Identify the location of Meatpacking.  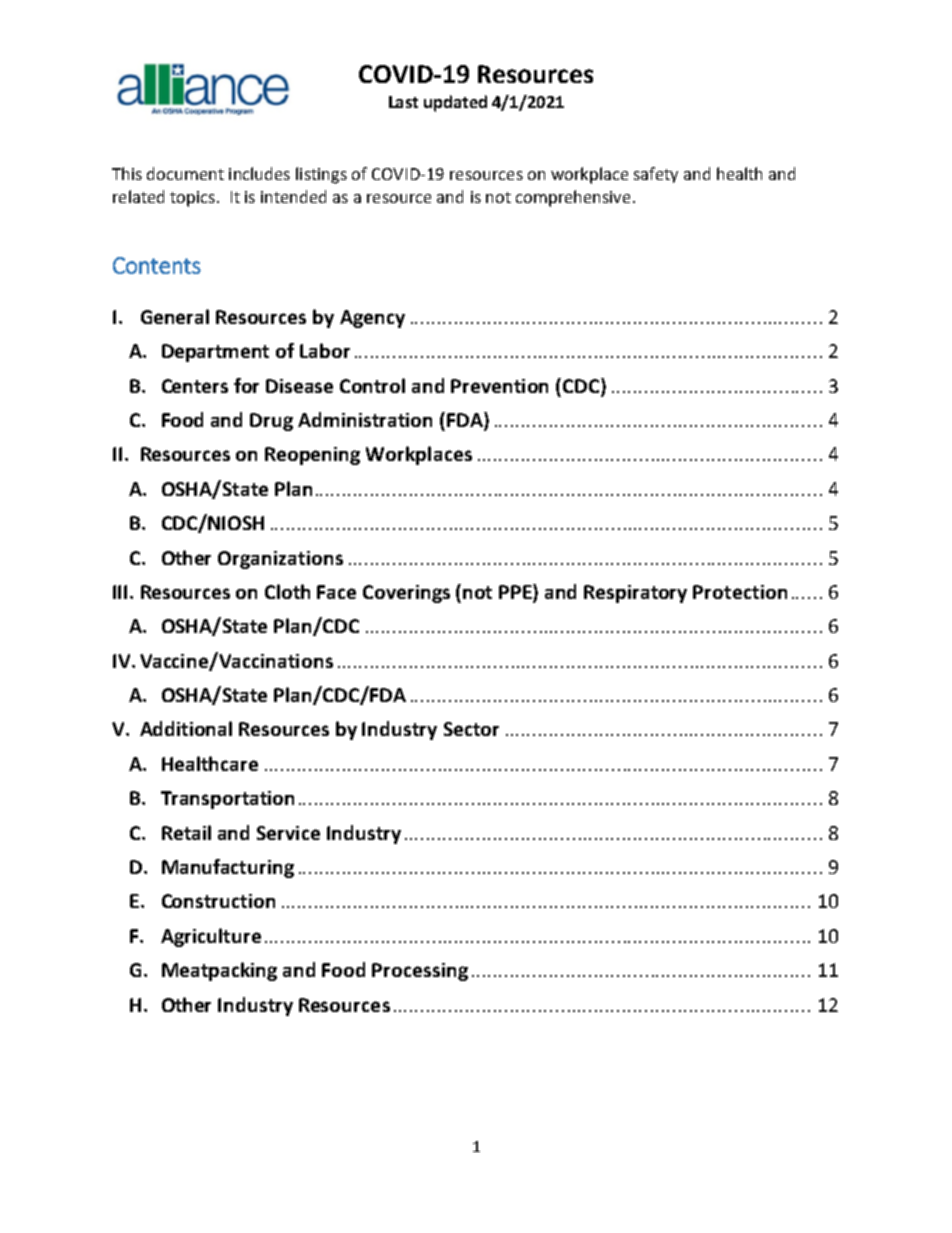
(219, 971).
